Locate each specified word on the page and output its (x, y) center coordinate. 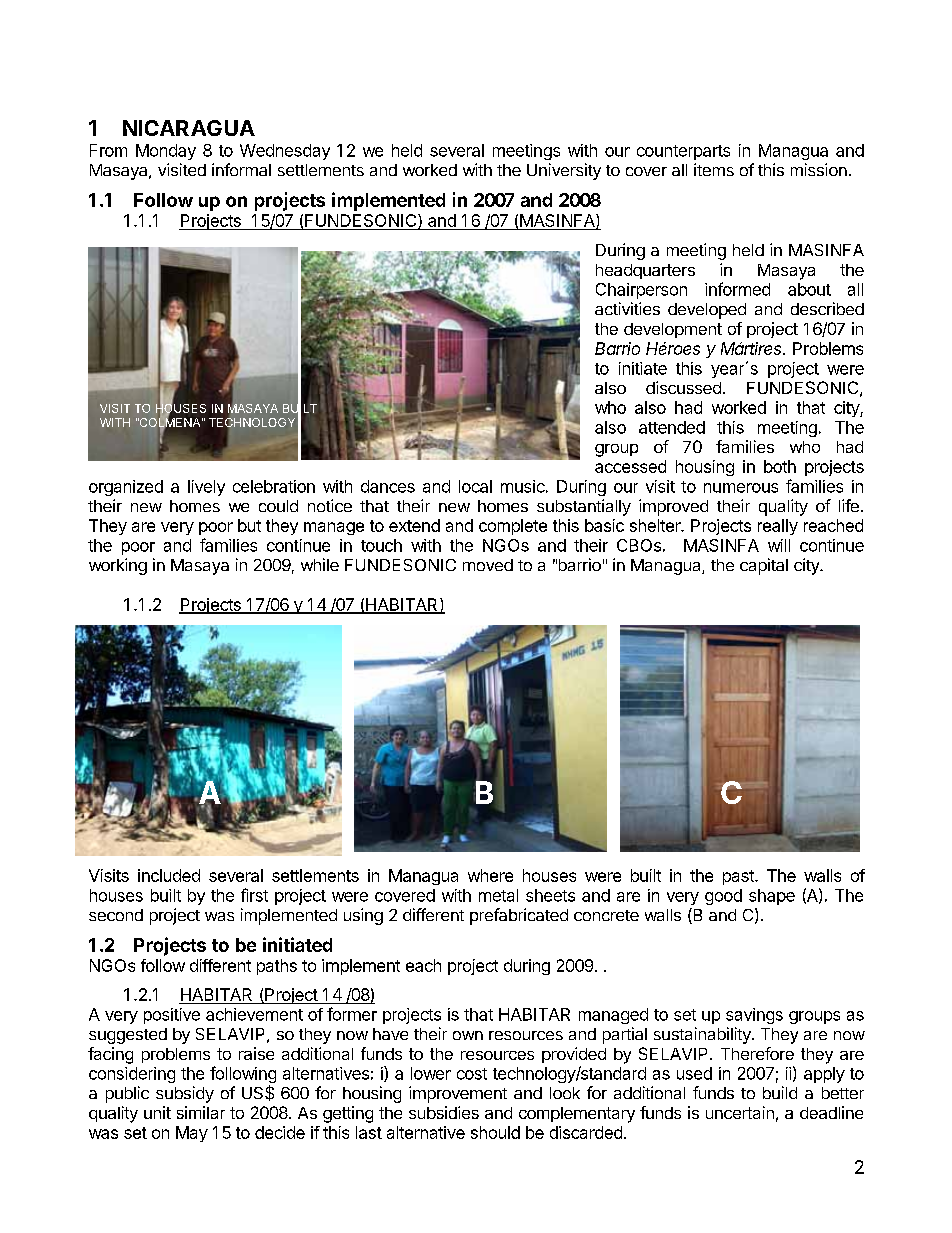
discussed (683, 387)
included (169, 875)
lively (206, 488)
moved (488, 565)
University (564, 171)
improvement (458, 1094)
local (475, 486)
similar (201, 1112)
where (490, 875)
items (714, 169)
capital (764, 566)
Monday (166, 152)
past (739, 877)
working (118, 566)
